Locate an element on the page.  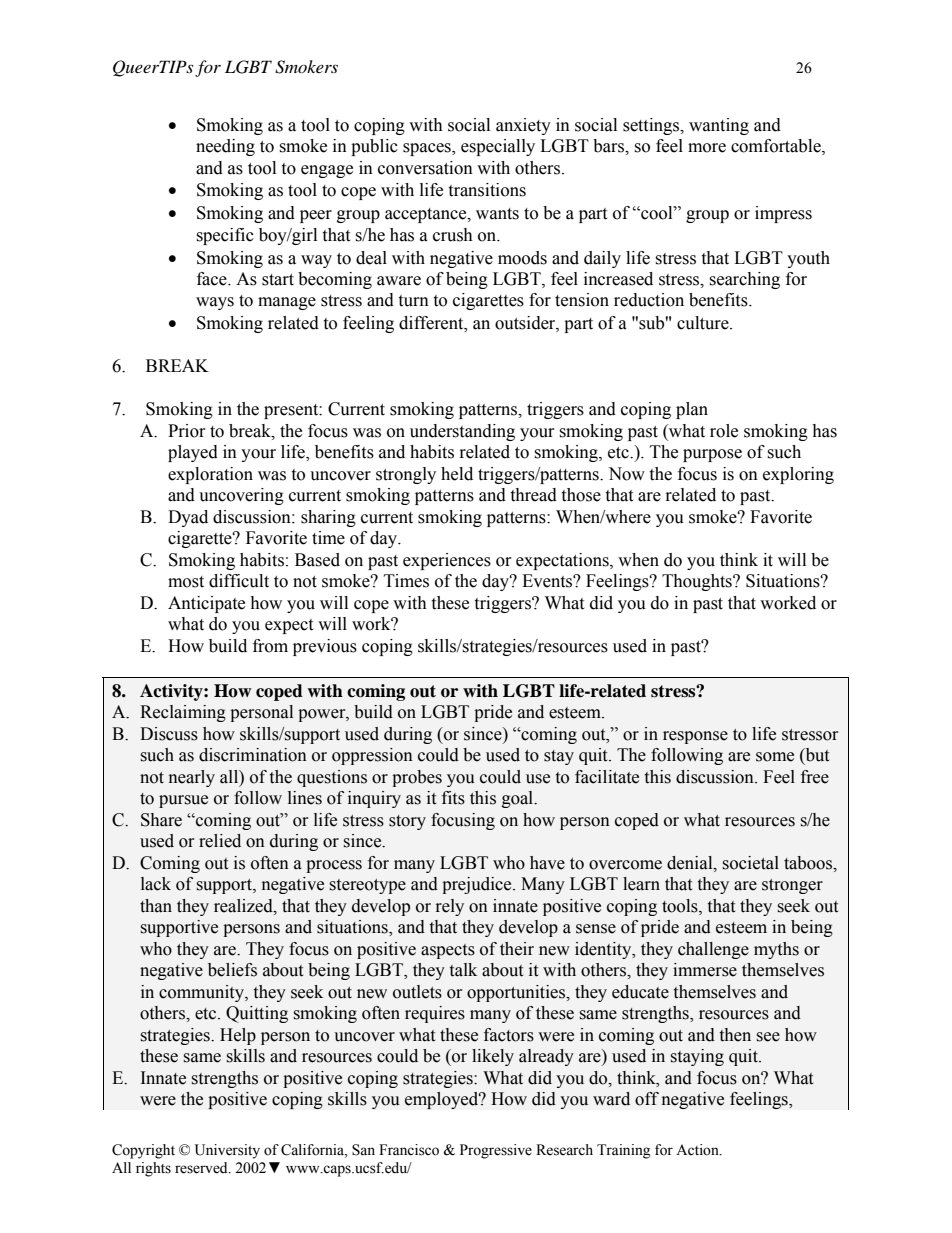
from is located at coordinates (270, 646).
